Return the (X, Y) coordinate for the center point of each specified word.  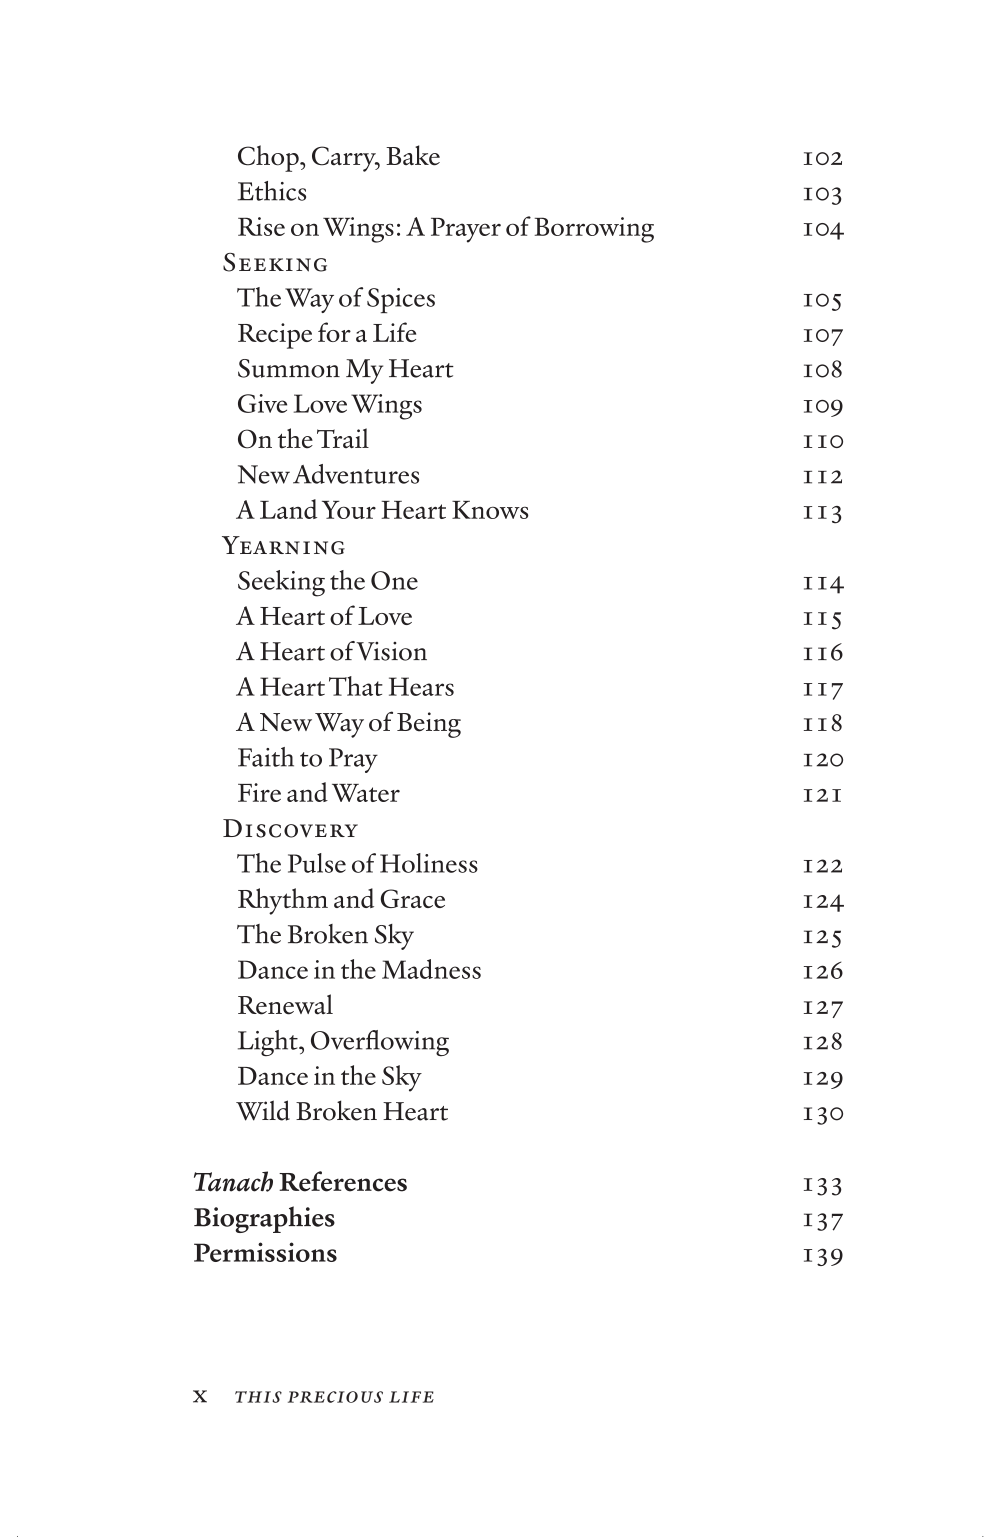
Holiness (429, 863)
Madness (431, 969)
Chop (269, 158)
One (394, 580)
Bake (413, 155)
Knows (490, 510)
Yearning (283, 545)
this (258, 1397)
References (343, 1181)
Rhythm (283, 901)
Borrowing (594, 230)
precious (335, 1397)
